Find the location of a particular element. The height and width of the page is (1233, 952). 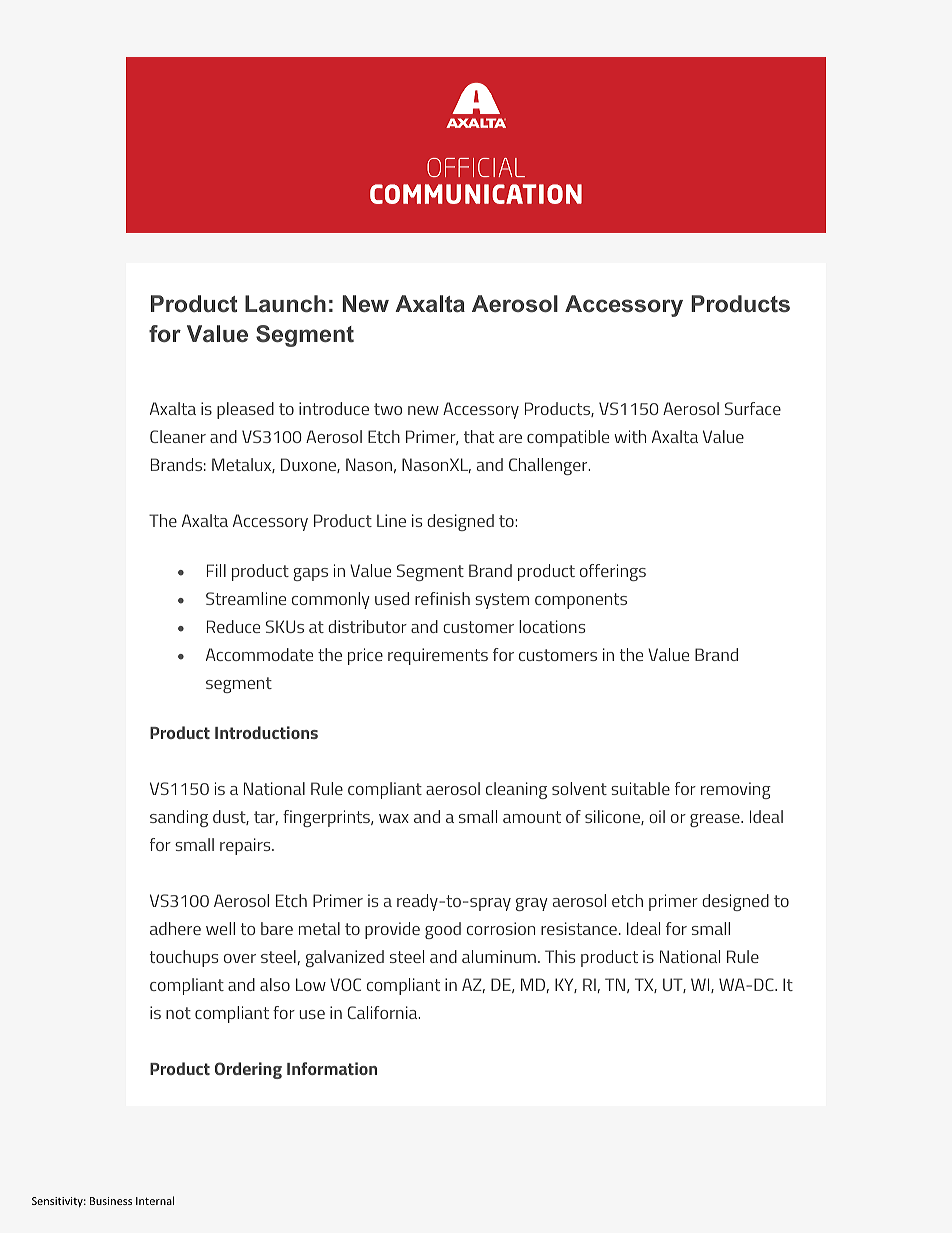

Launch is located at coordinates (285, 303).
